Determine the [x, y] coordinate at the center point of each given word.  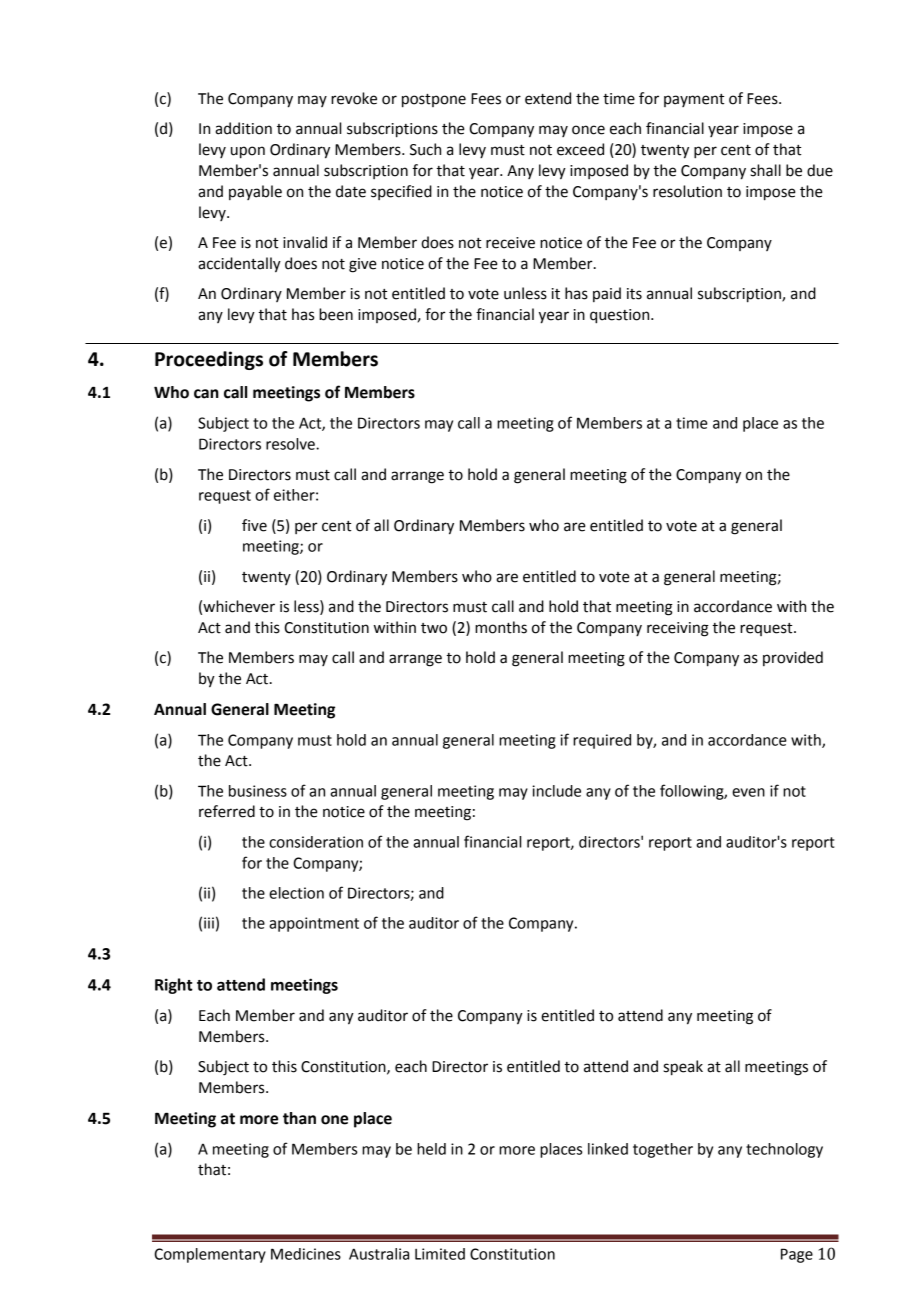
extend [548, 98]
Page [797, 1255]
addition [243, 128]
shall [766, 170]
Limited [440, 1254]
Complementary [210, 1255]
